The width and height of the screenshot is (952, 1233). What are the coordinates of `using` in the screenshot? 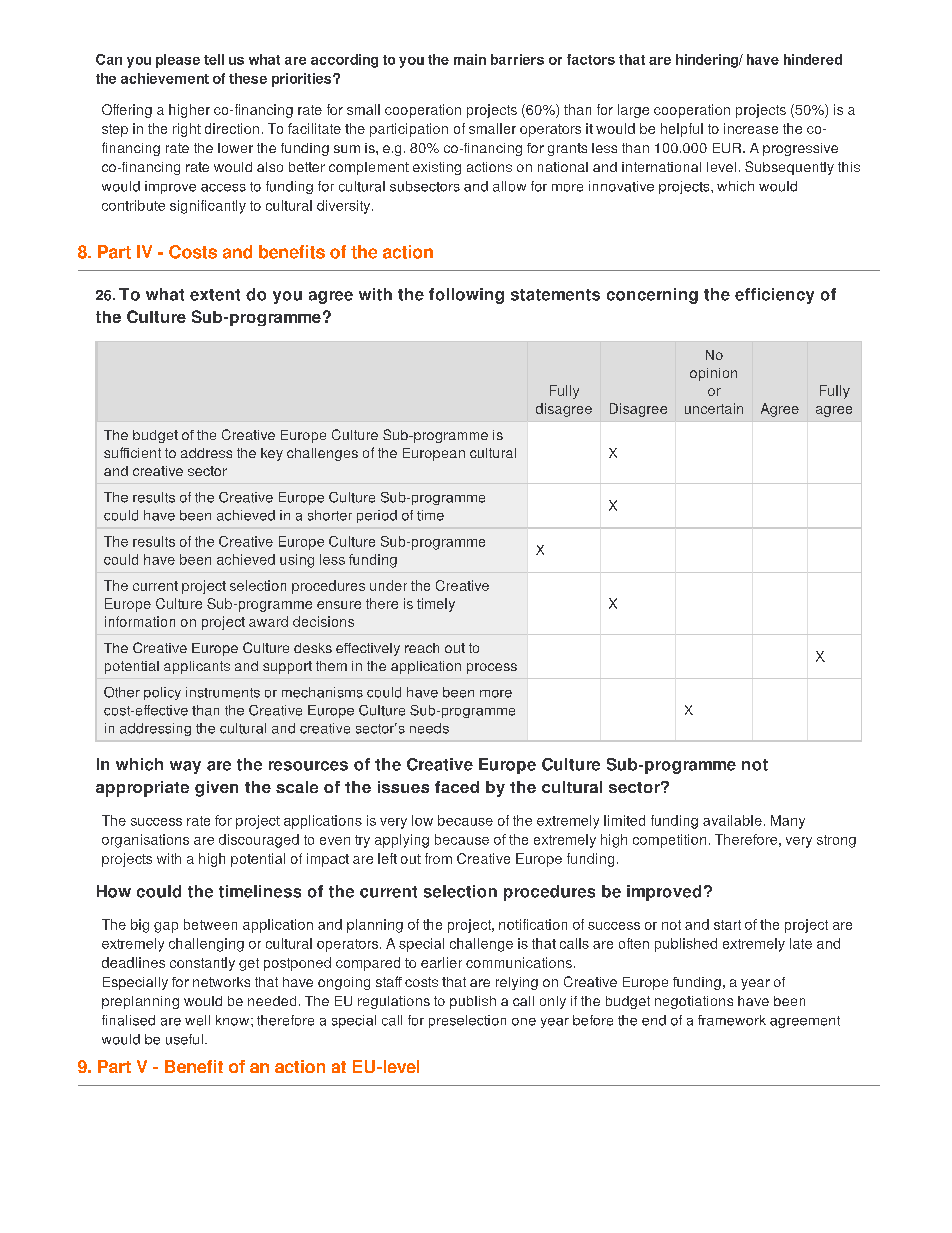 It's located at (297, 561).
